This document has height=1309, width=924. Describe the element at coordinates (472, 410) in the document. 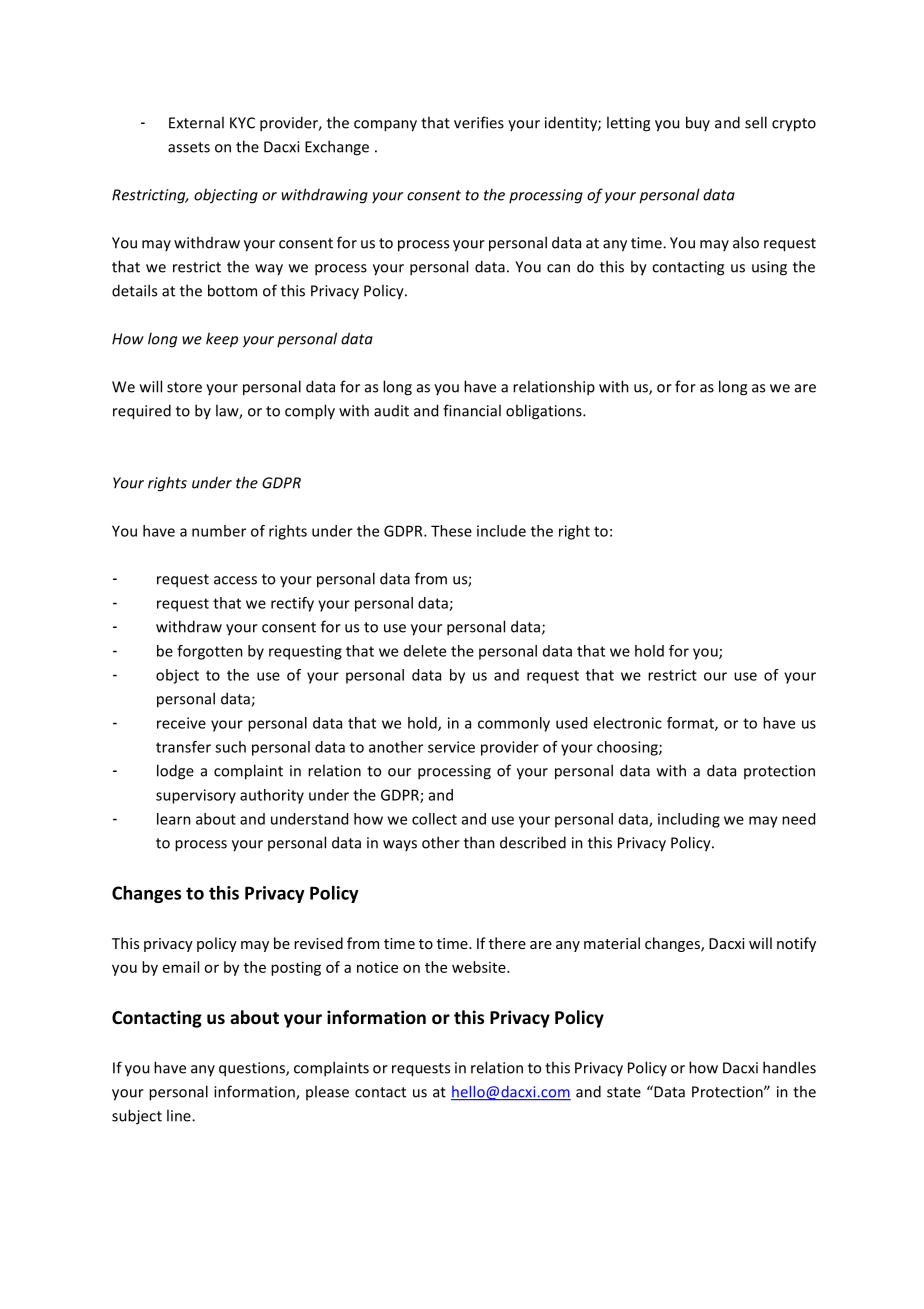

I see `financial` at that location.
